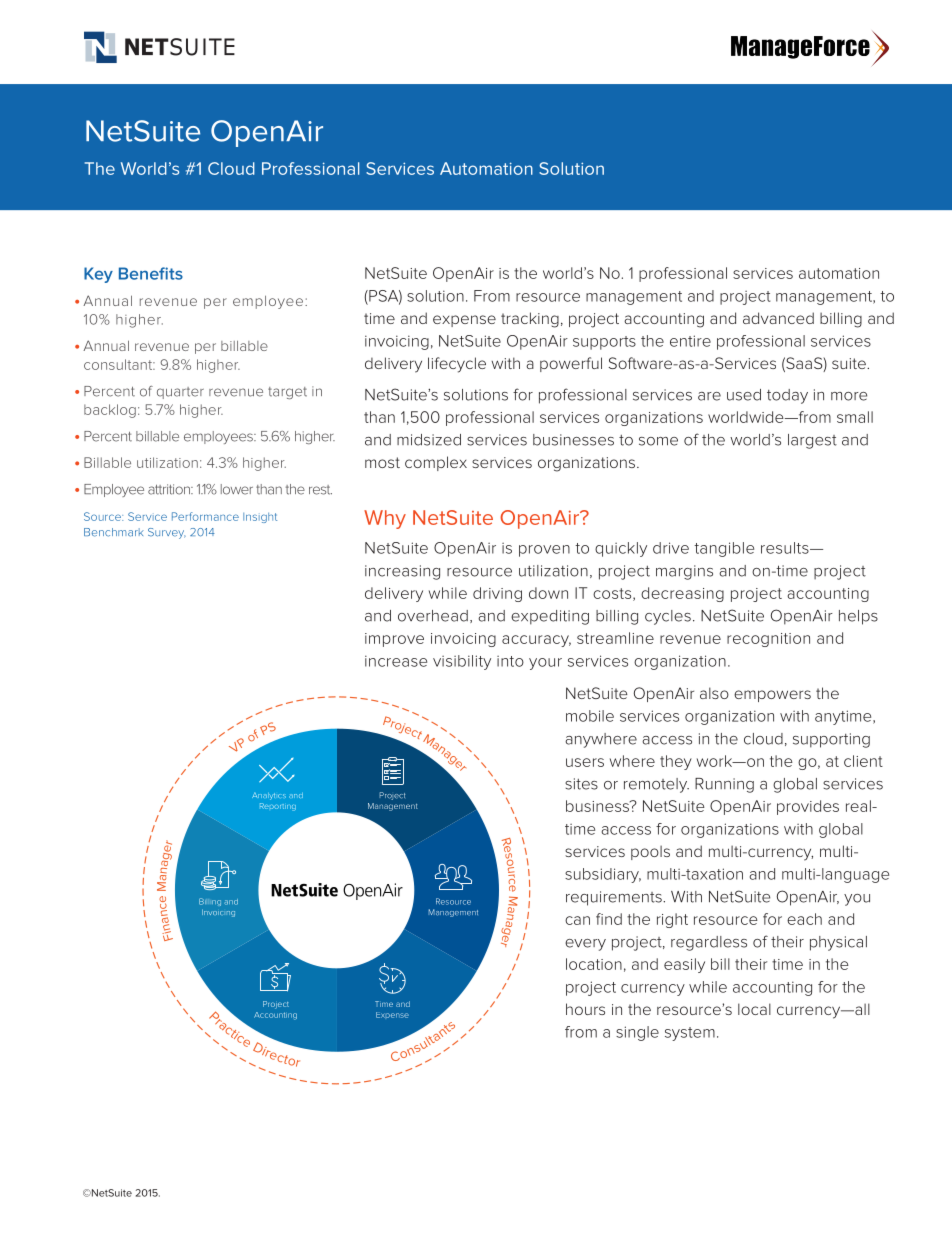  I want to click on Reporting, so click(278, 807).
